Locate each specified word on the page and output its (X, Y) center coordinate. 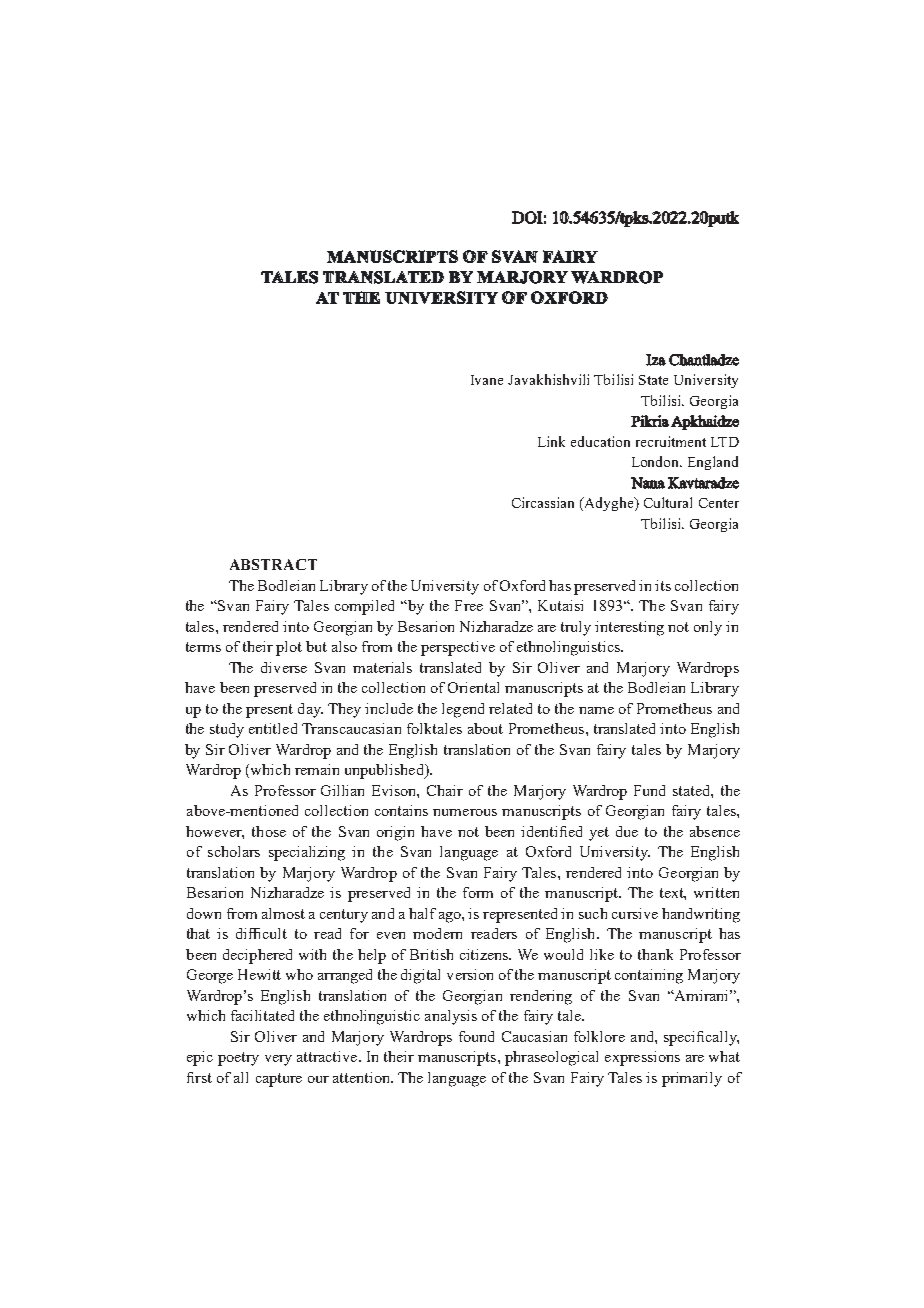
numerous (465, 812)
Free (469, 605)
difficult (261, 933)
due (627, 831)
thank (655, 954)
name (596, 710)
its (663, 585)
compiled (364, 607)
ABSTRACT (273, 564)
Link (551, 441)
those (269, 831)
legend (463, 710)
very (278, 1060)
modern (437, 933)
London (657, 461)
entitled (273, 728)
